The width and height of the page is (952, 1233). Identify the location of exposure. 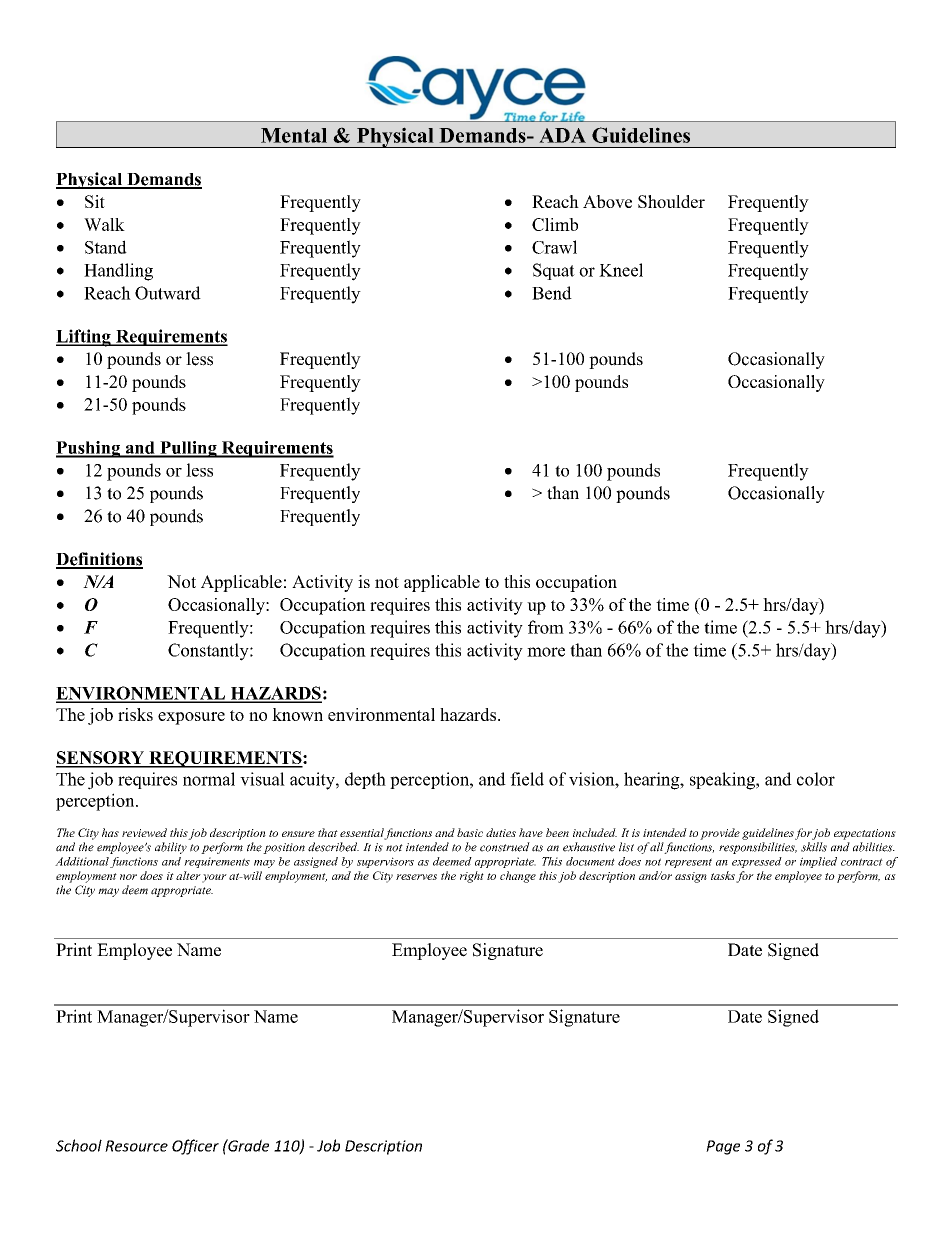
(191, 718).
